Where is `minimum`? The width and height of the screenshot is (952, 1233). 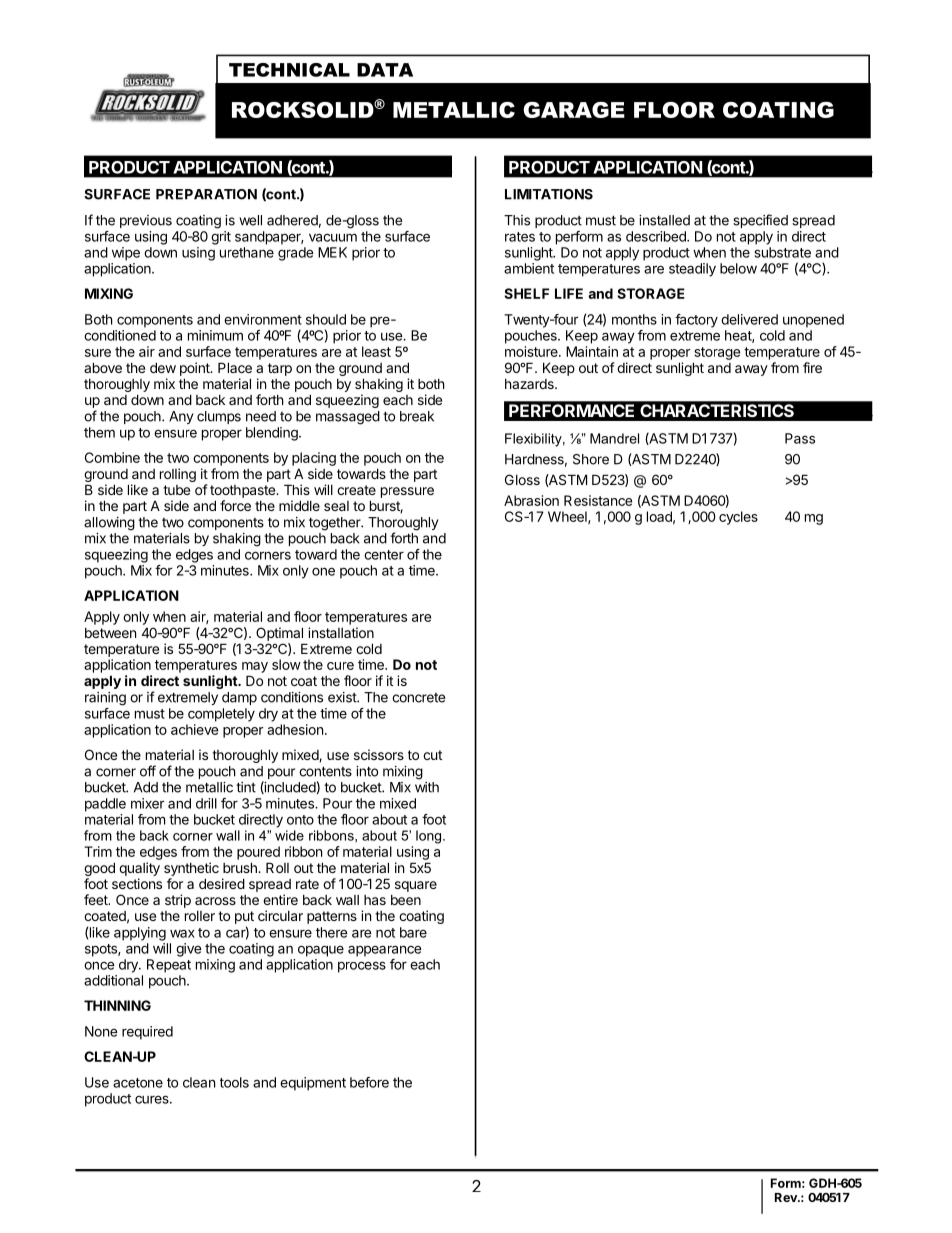 minimum is located at coordinates (215, 335).
